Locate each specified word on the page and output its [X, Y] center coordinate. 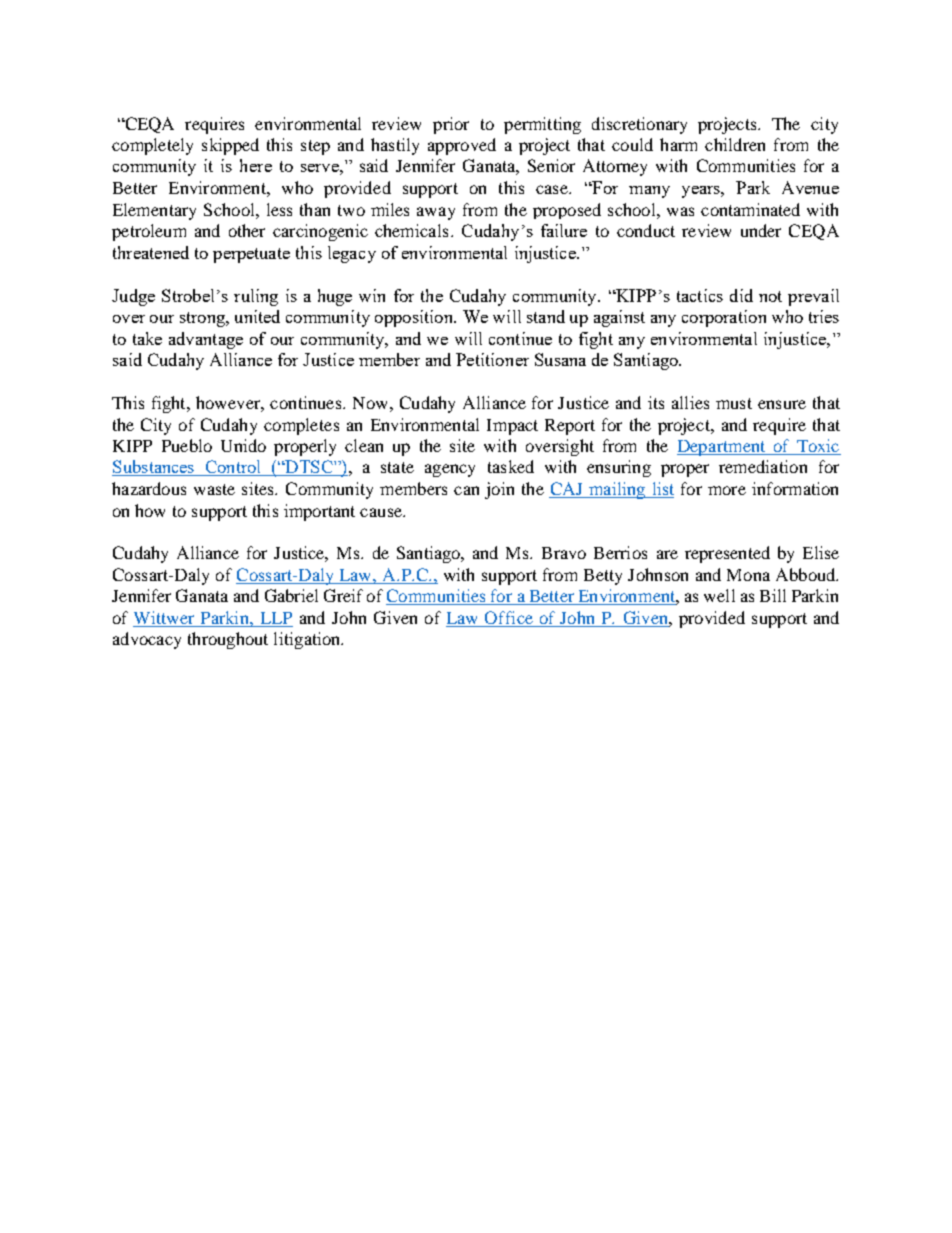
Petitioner [492, 359]
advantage [206, 340]
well [719, 595]
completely [152, 146]
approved [462, 146]
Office [509, 617]
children [735, 144]
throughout [228, 640]
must [734, 403]
